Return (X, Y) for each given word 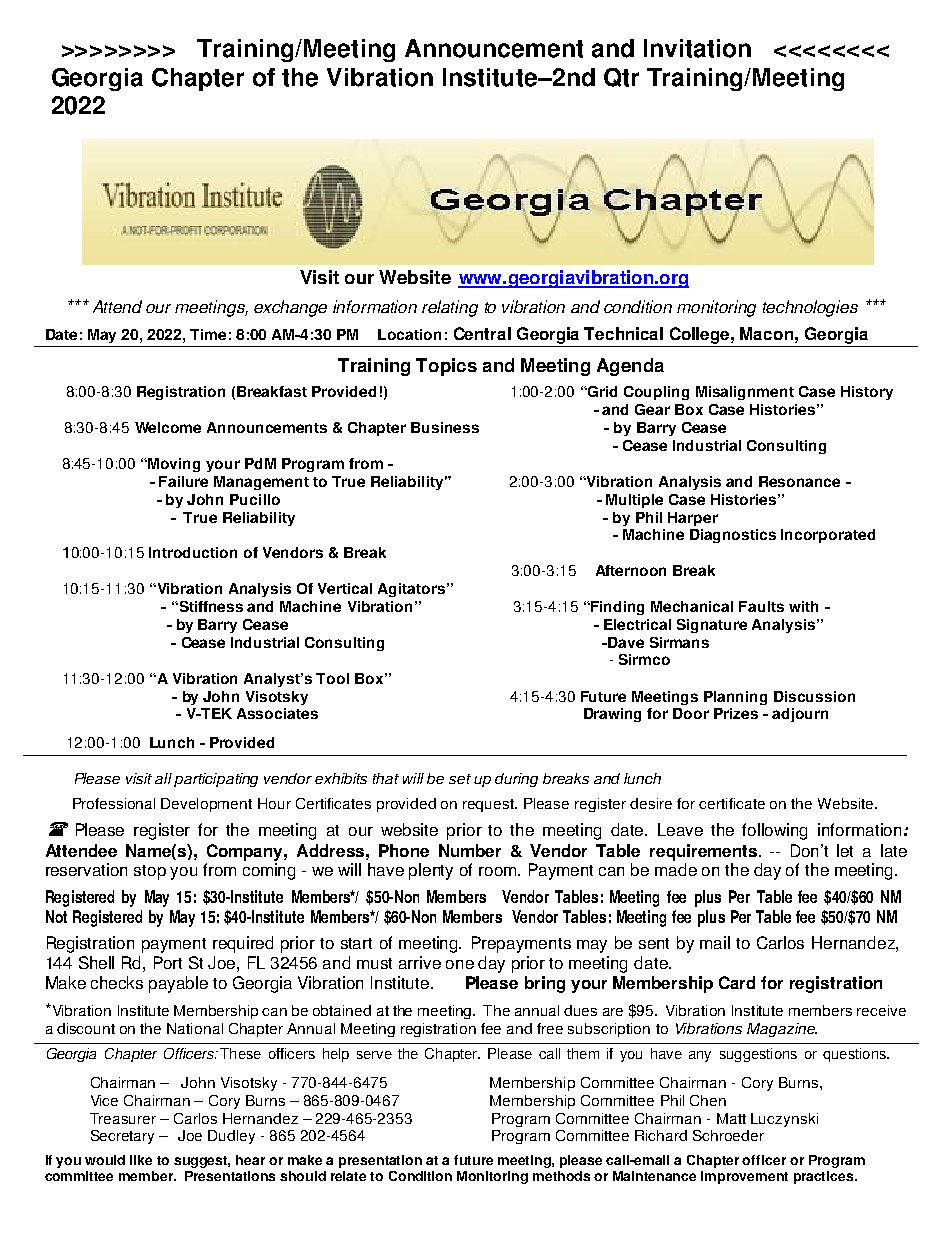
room (499, 871)
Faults (761, 606)
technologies (810, 308)
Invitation (697, 48)
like (141, 1160)
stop (150, 872)
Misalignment (745, 393)
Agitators (413, 590)
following (774, 831)
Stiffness (210, 606)
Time (208, 334)
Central (482, 333)
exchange (290, 308)
